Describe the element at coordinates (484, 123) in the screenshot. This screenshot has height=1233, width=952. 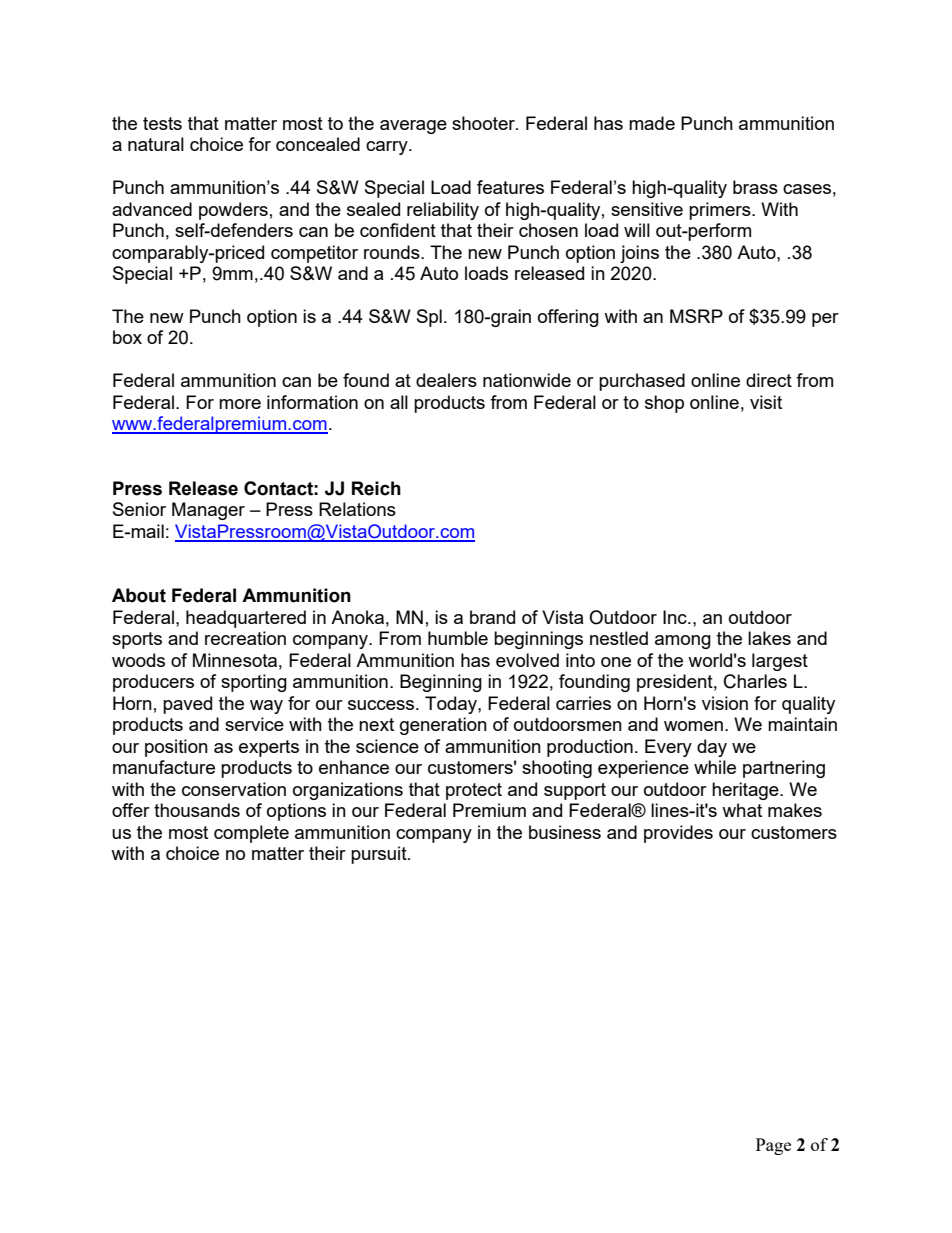
I see `shooter` at that location.
